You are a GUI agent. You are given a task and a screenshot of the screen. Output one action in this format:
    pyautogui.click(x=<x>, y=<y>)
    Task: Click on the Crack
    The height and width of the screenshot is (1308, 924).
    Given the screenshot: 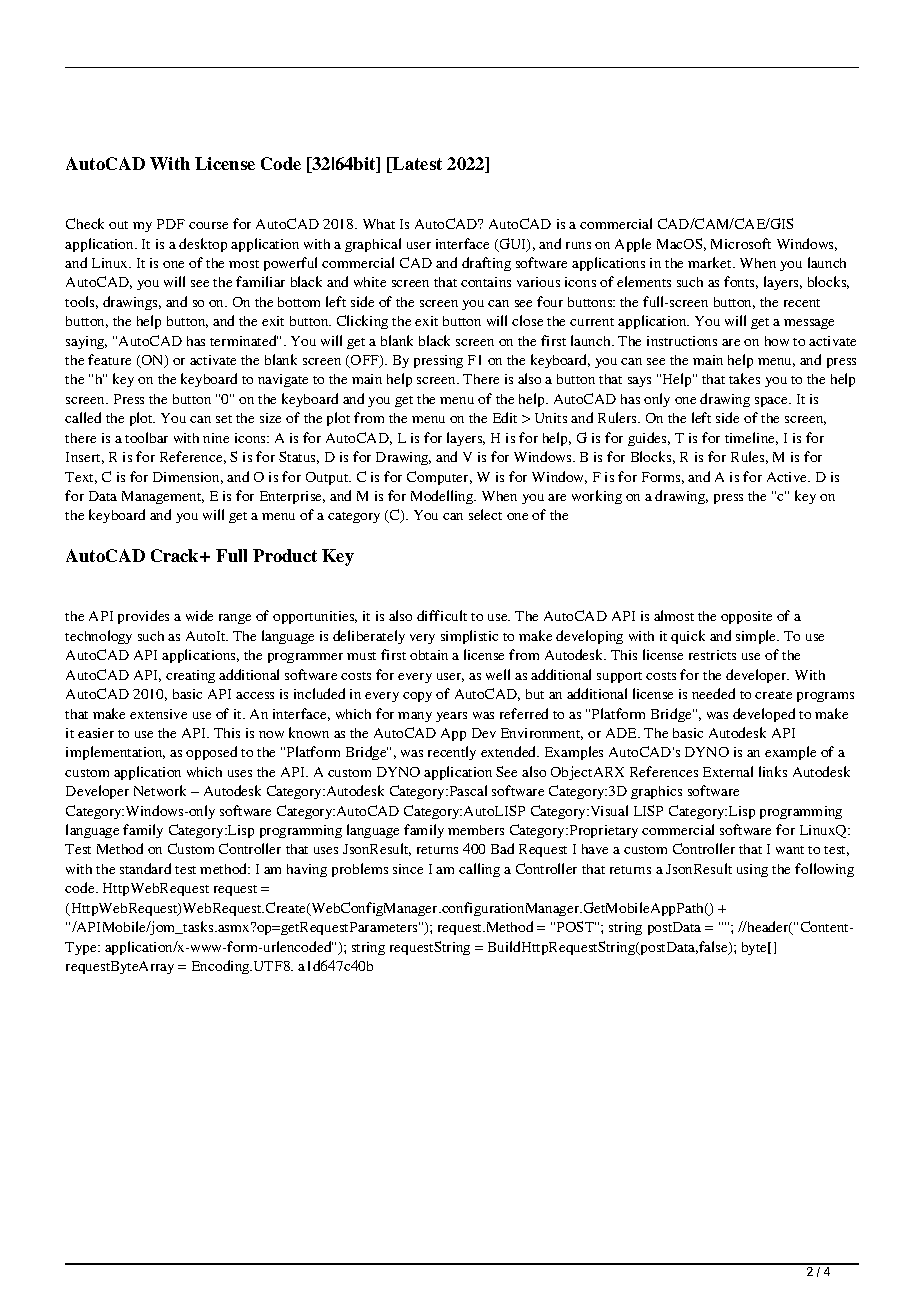 What is the action you would take?
    pyautogui.click(x=176, y=555)
